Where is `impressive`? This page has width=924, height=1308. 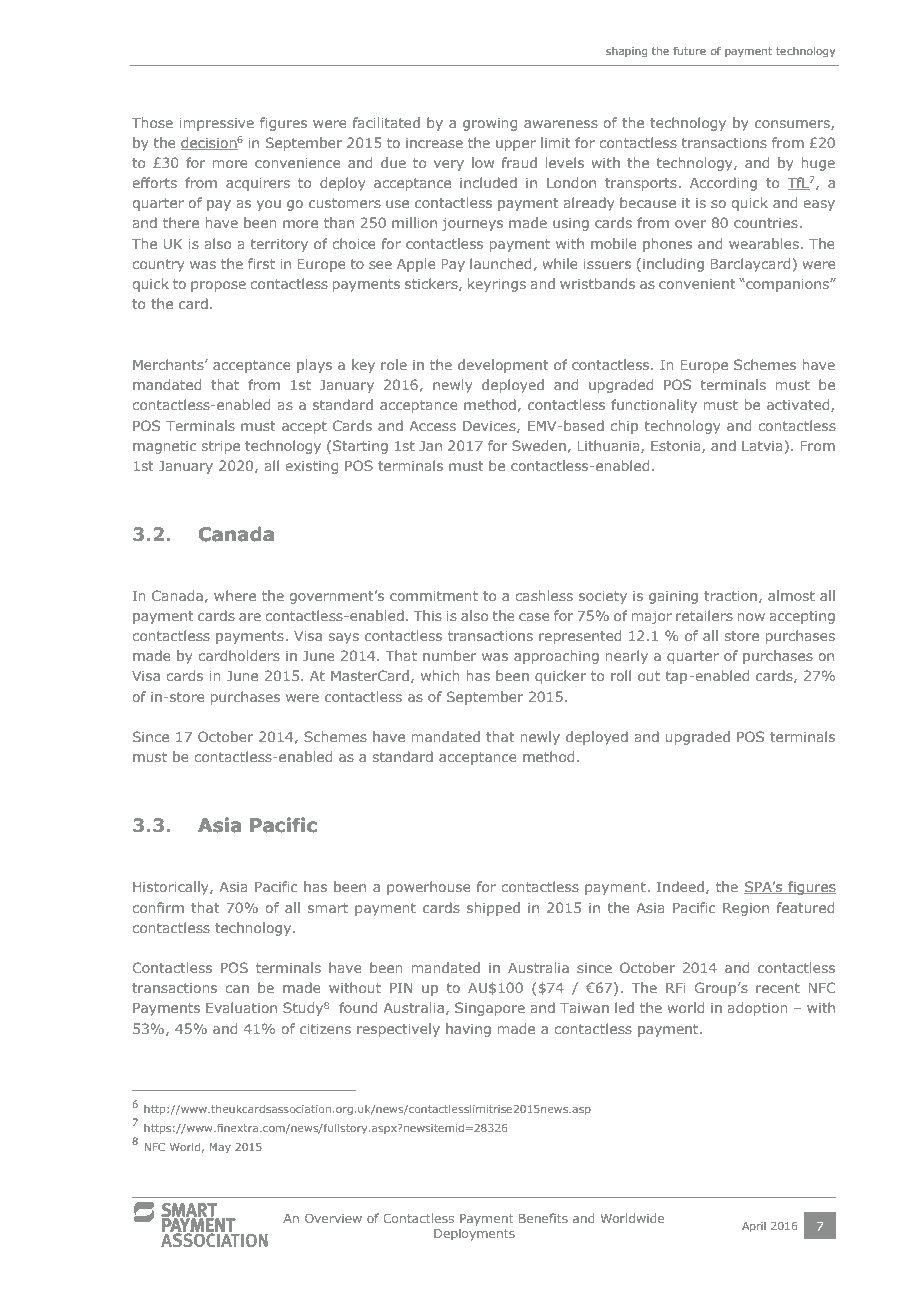 impressive is located at coordinates (217, 124).
